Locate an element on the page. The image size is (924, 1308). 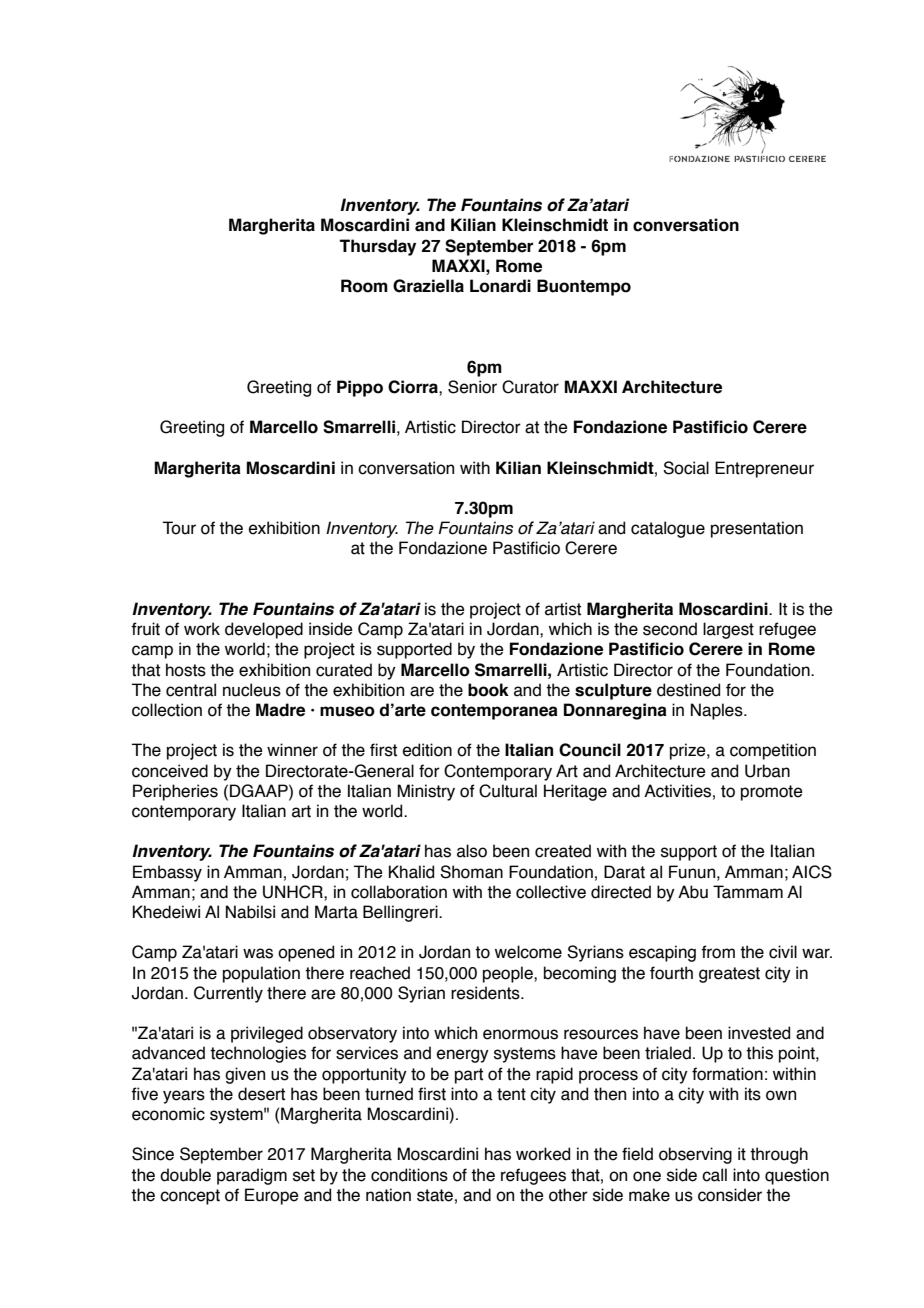
Thursday is located at coordinates (378, 247).
